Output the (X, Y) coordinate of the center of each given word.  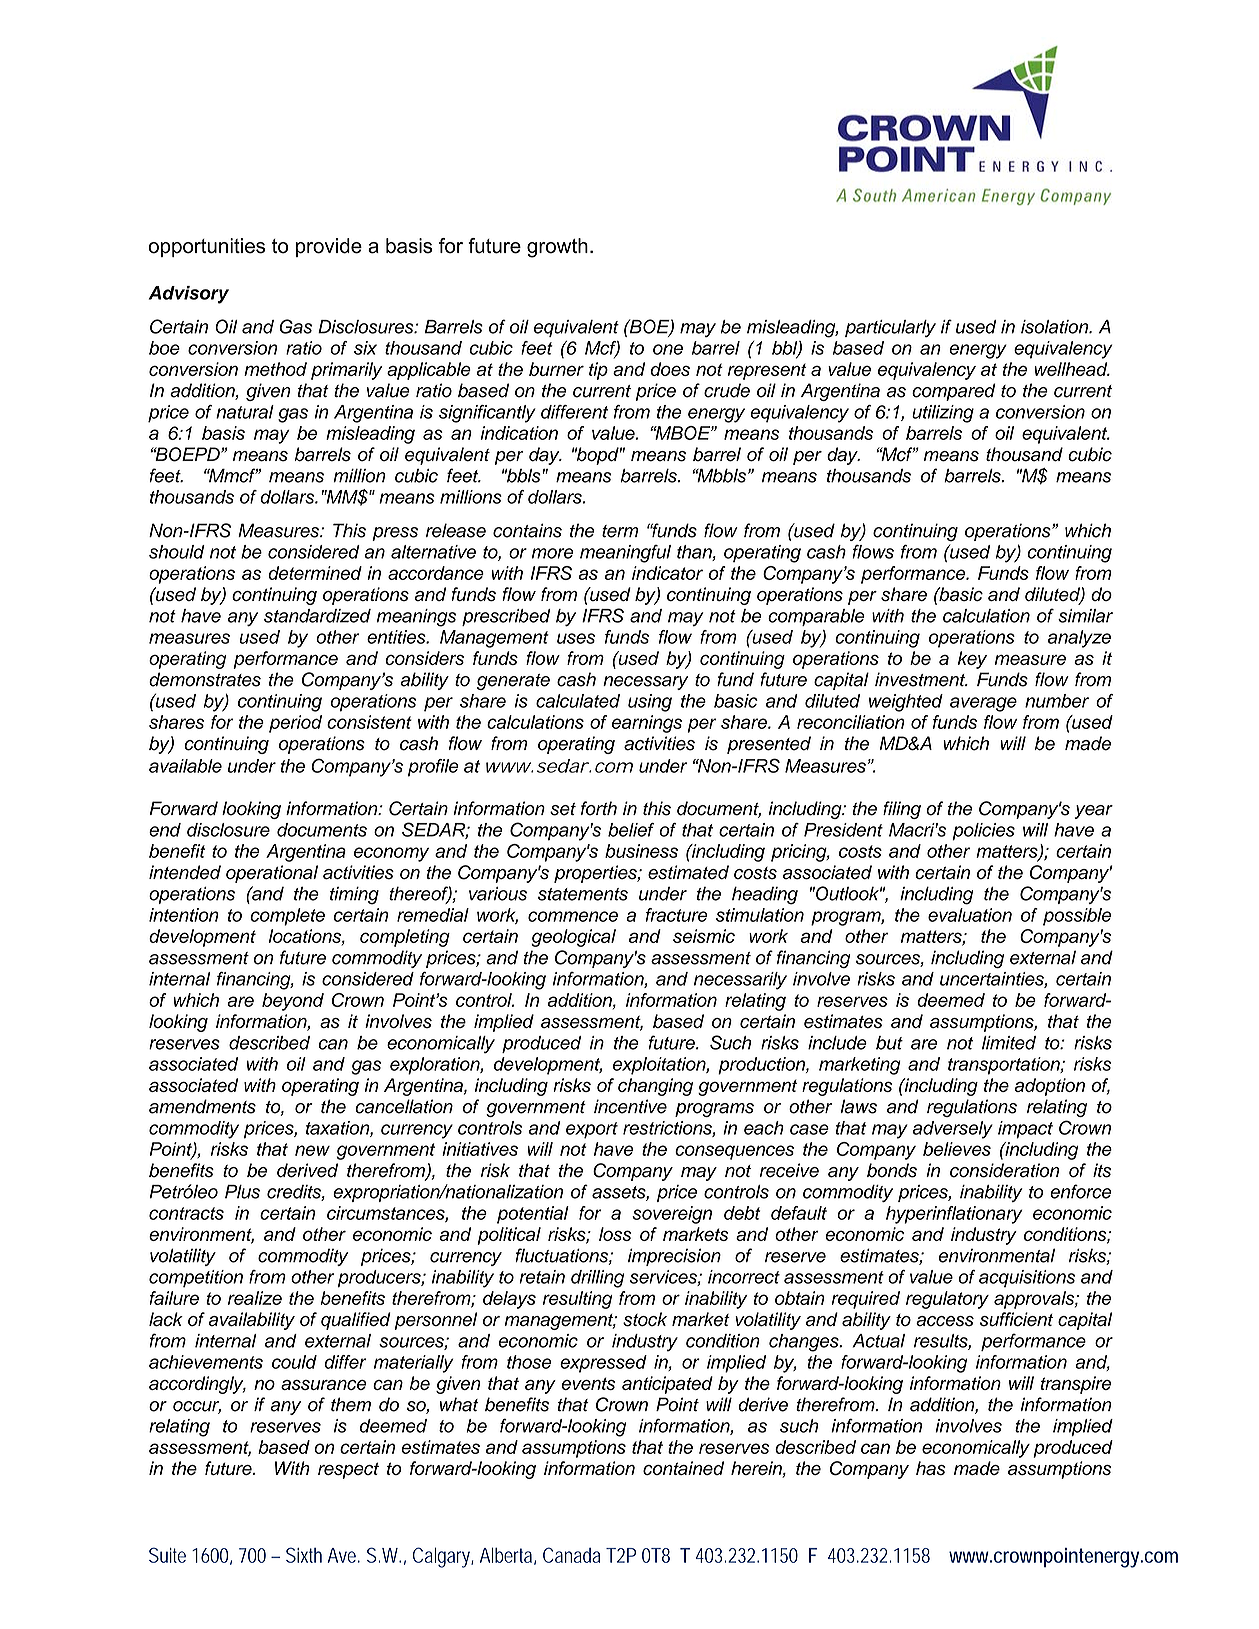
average (983, 704)
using (650, 703)
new (312, 1150)
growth (557, 248)
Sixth (304, 1555)
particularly (890, 328)
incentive (630, 1106)
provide (329, 247)
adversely (953, 1130)
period (295, 724)
